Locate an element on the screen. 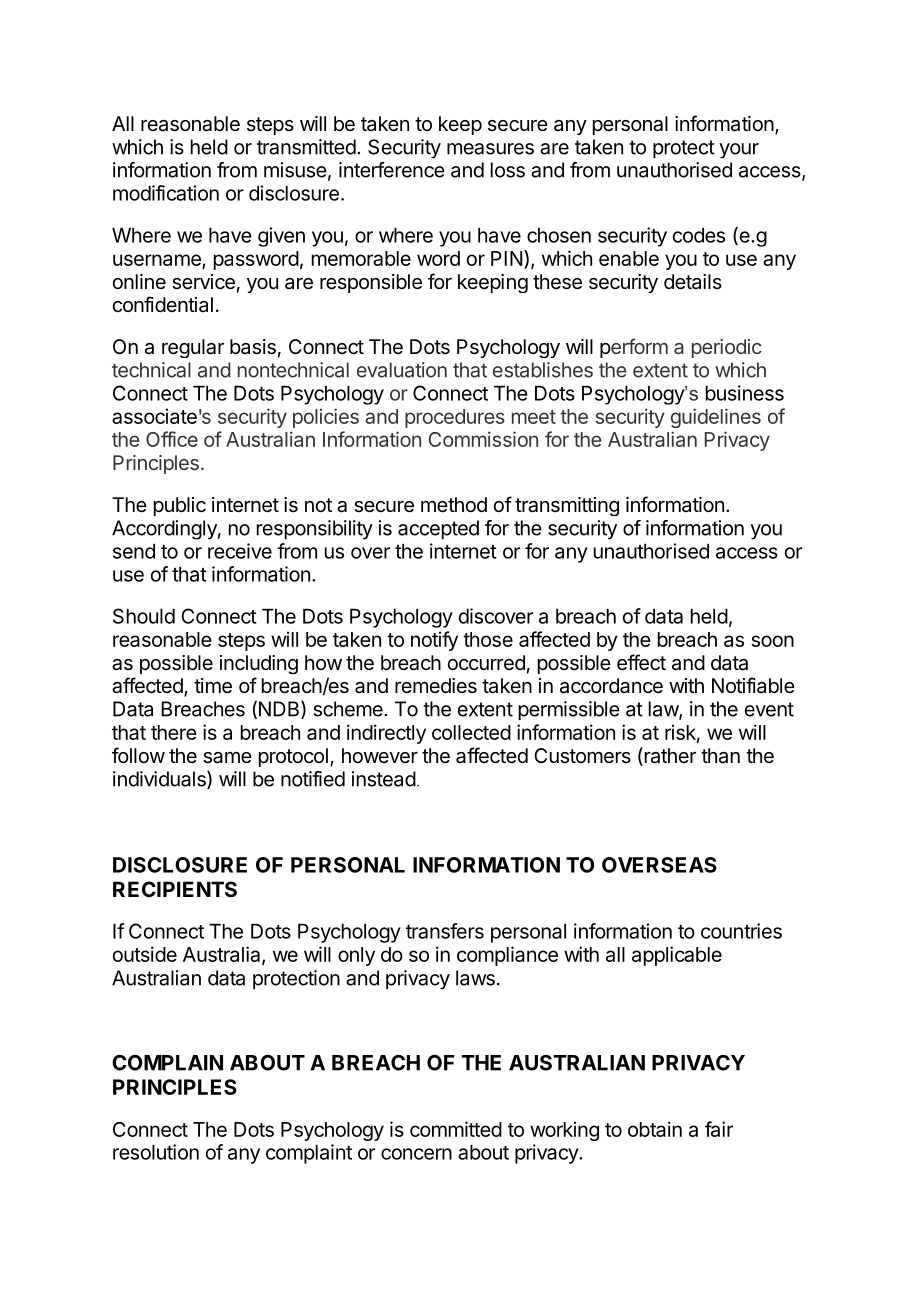 The height and width of the screenshot is (1308, 924). modification is located at coordinates (166, 193).
